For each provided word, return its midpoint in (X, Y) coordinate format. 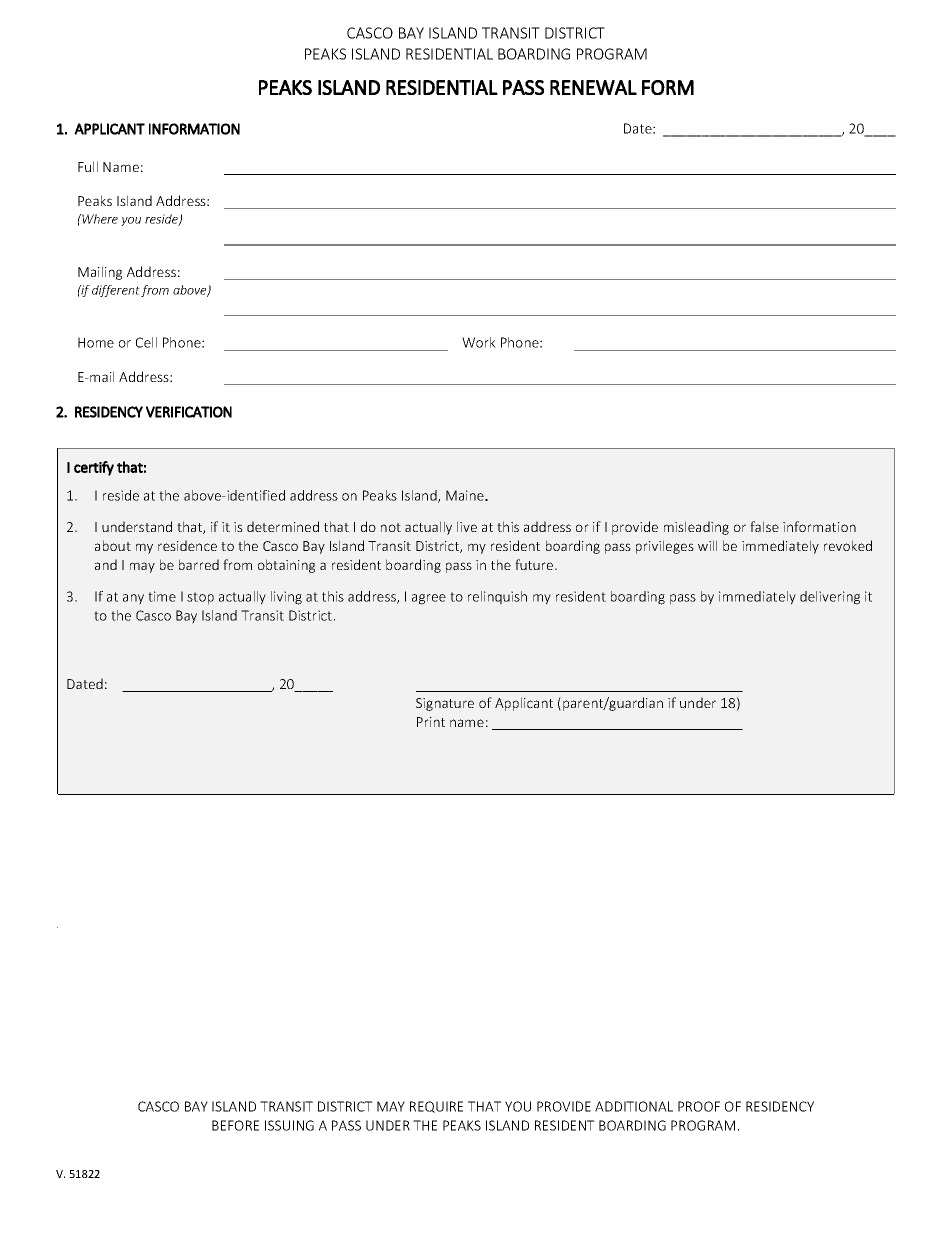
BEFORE (235, 1125)
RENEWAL (593, 87)
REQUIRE (436, 1107)
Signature (445, 704)
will (707, 545)
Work (479, 342)
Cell (146, 342)
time (162, 596)
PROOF (699, 1106)
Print (431, 722)
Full (88, 166)
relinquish (497, 598)
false (764, 526)
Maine (466, 495)
